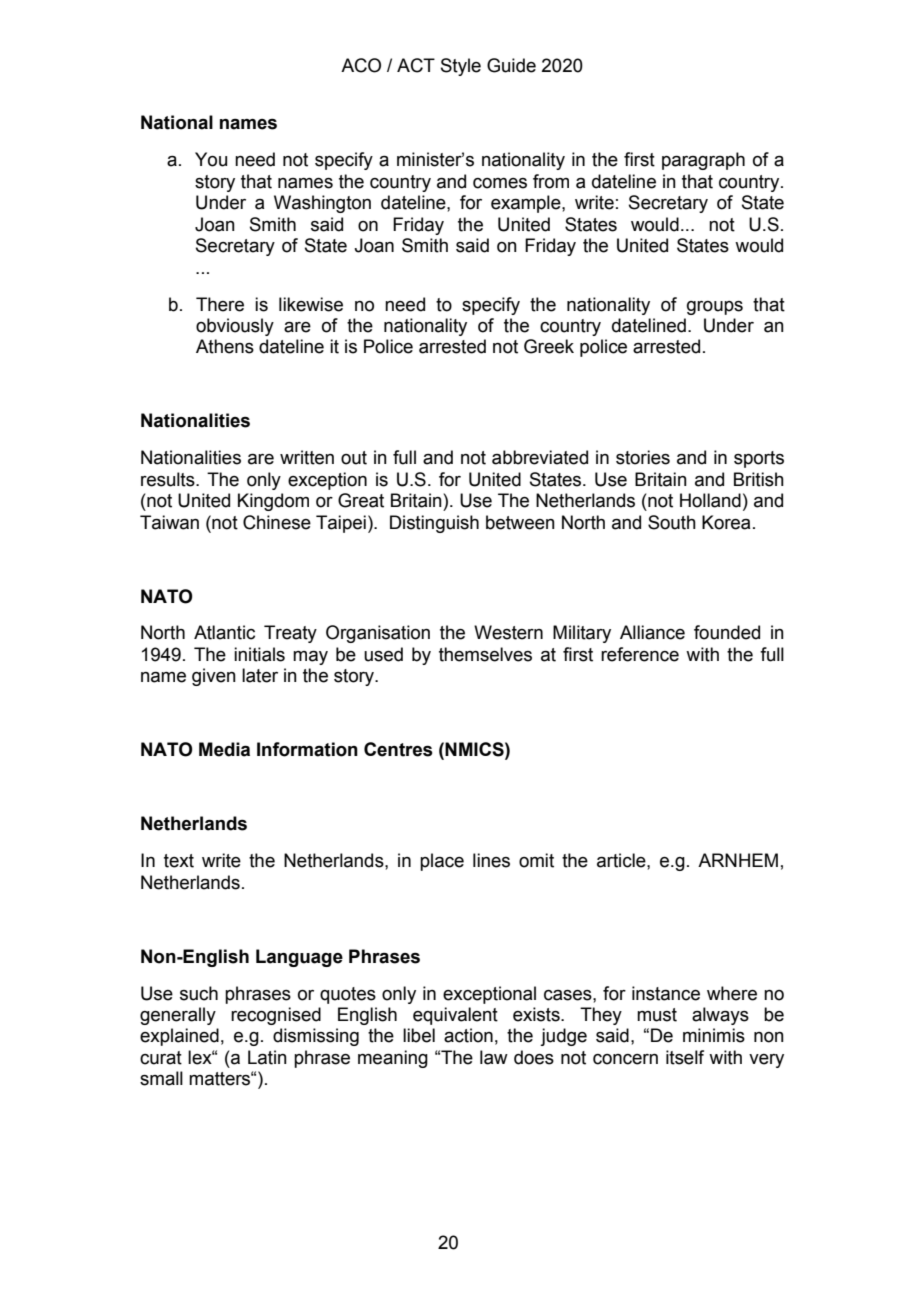 The height and width of the image is (1308, 924). I want to click on paragraph, so click(703, 161).
